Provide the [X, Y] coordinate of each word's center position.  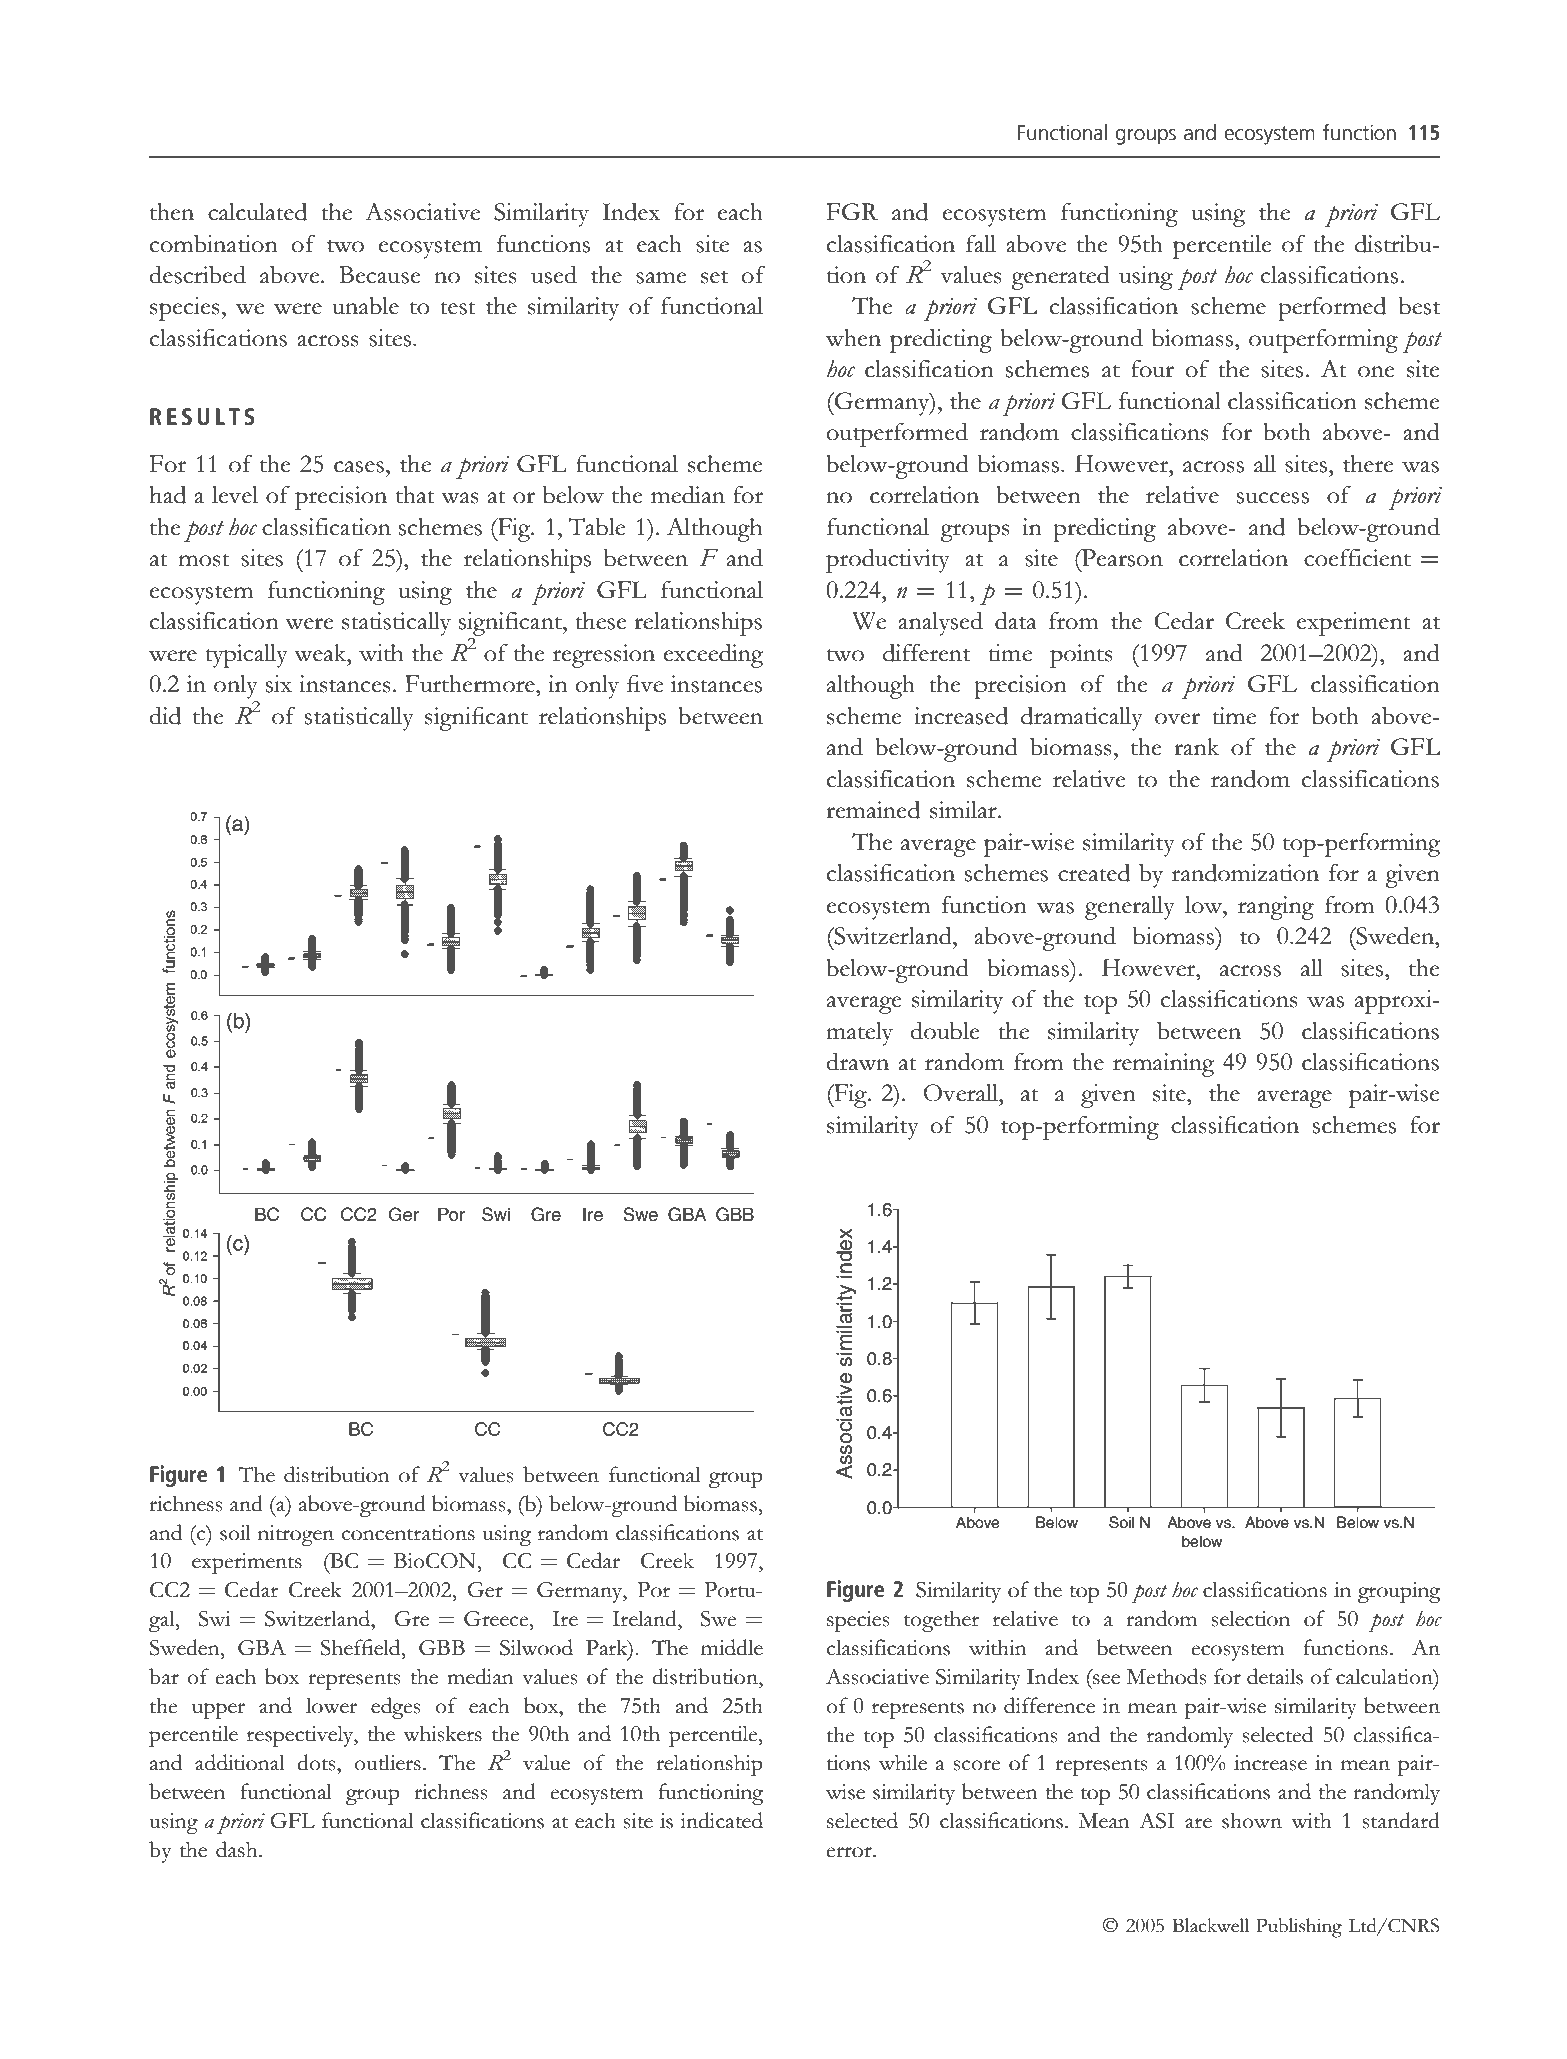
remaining [1163, 1065]
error [850, 1852]
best [1419, 306]
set [714, 277]
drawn [857, 1061]
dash [238, 1849]
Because [379, 275]
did [165, 715]
